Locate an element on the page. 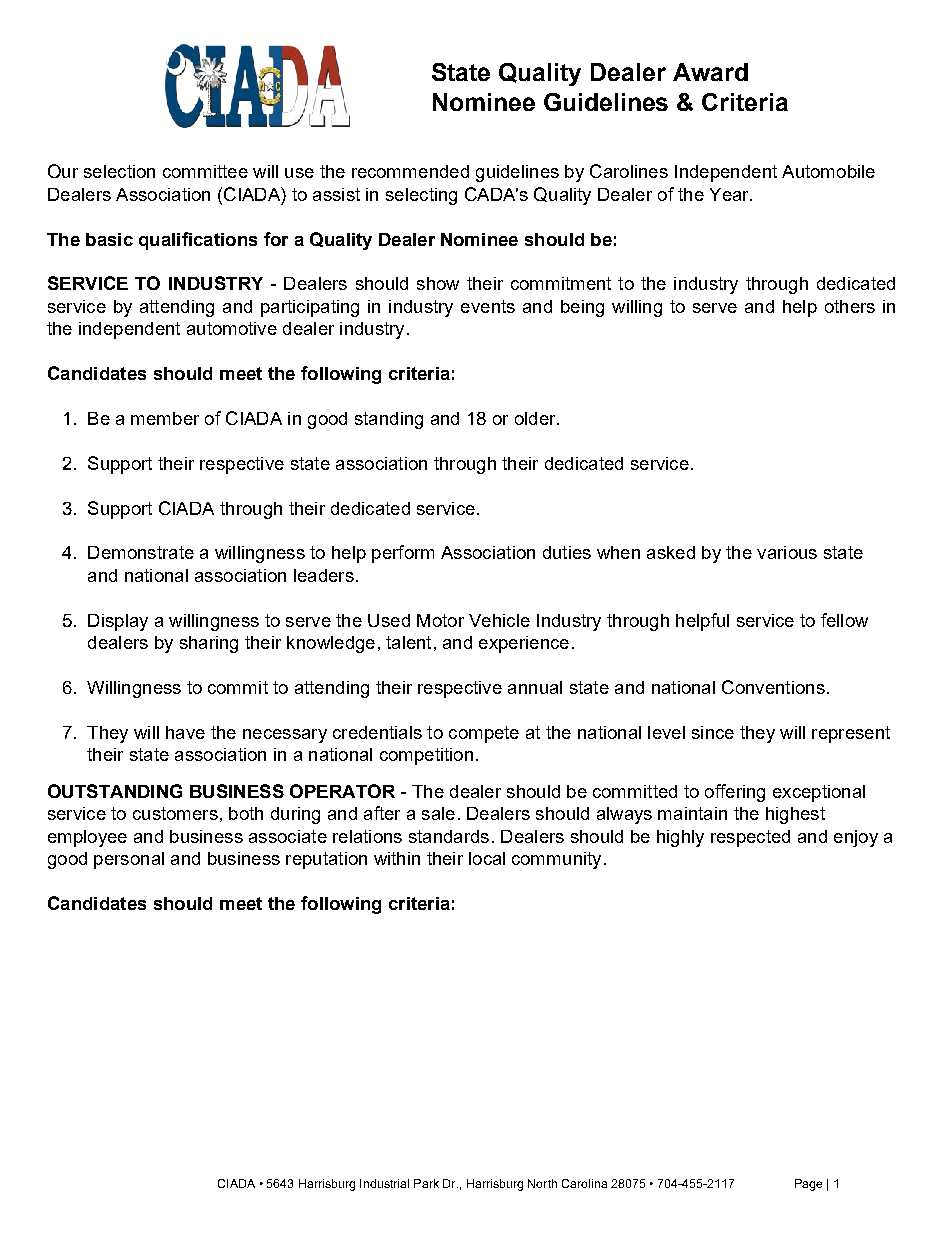 The image size is (952, 1233). member is located at coordinates (165, 418).
